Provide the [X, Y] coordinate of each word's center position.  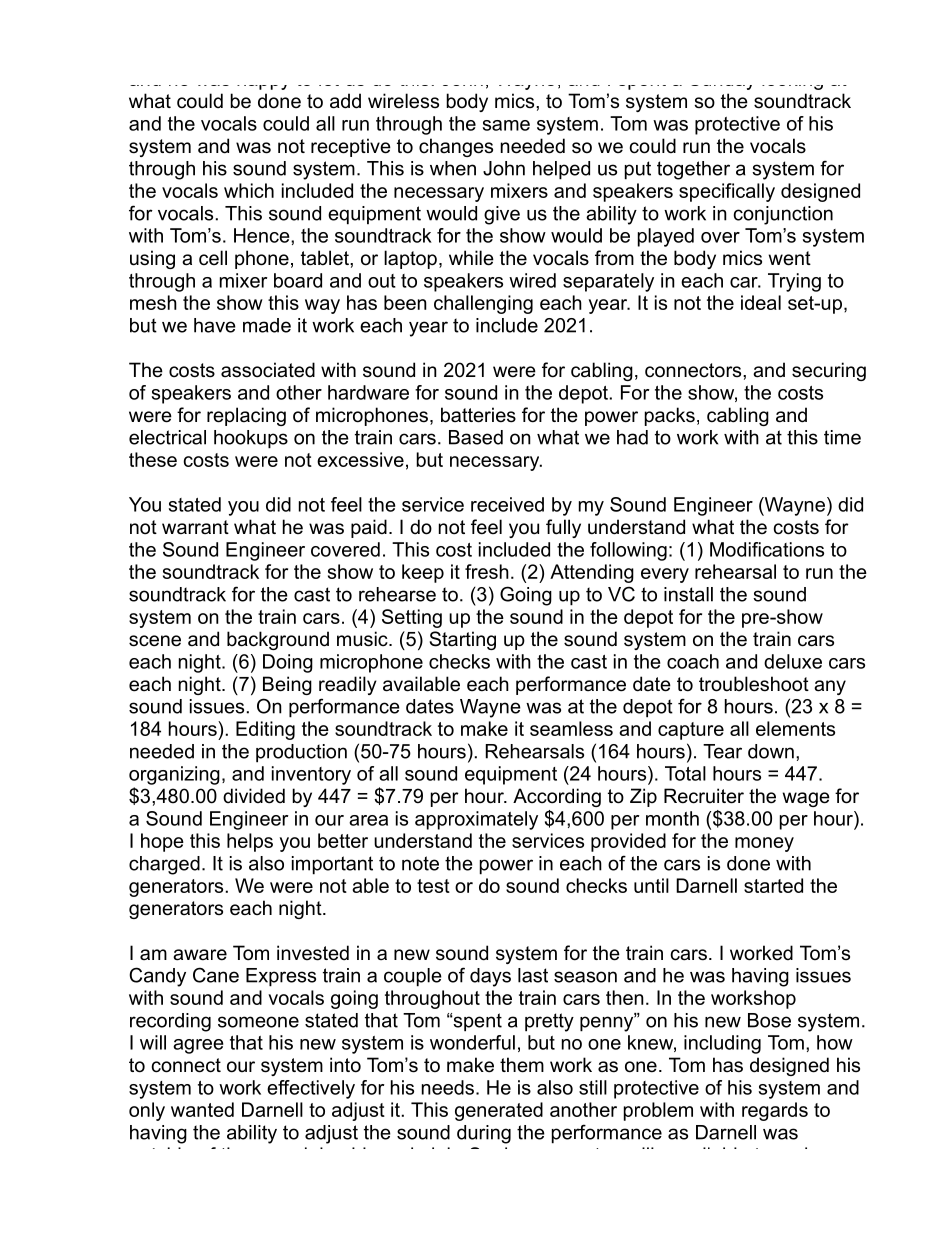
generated [499, 1111]
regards [775, 1111]
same [506, 125]
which [249, 190]
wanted [202, 1109]
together [693, 170]
